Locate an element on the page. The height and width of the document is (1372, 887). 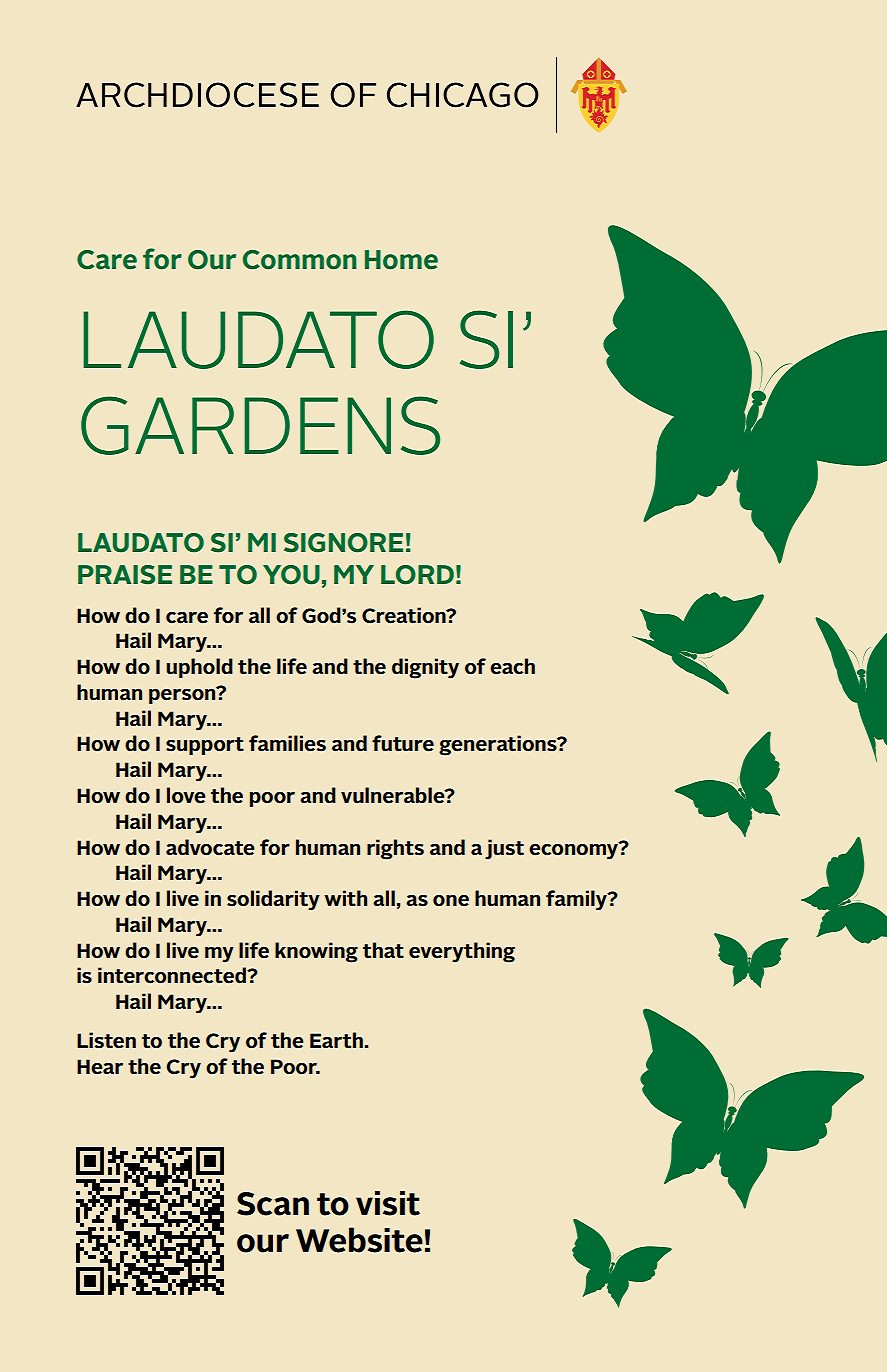
with is located at coordinates (345, 898).
